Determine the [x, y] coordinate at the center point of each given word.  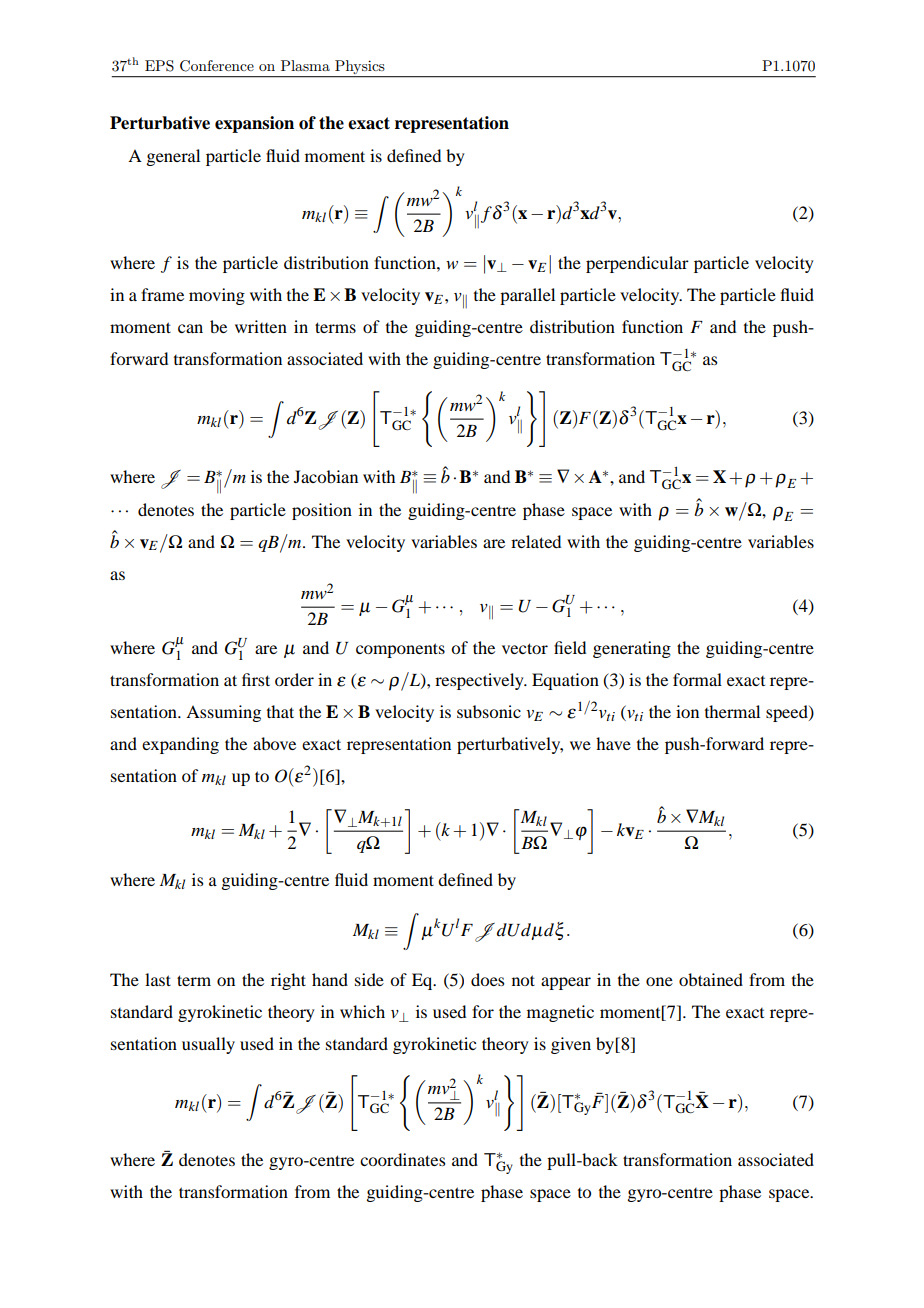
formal [697, 679]
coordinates [402, 1159]
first [256, 679]
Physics [359, 67]
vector [525, 648]
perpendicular [637, 264]
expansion [254, 124]
